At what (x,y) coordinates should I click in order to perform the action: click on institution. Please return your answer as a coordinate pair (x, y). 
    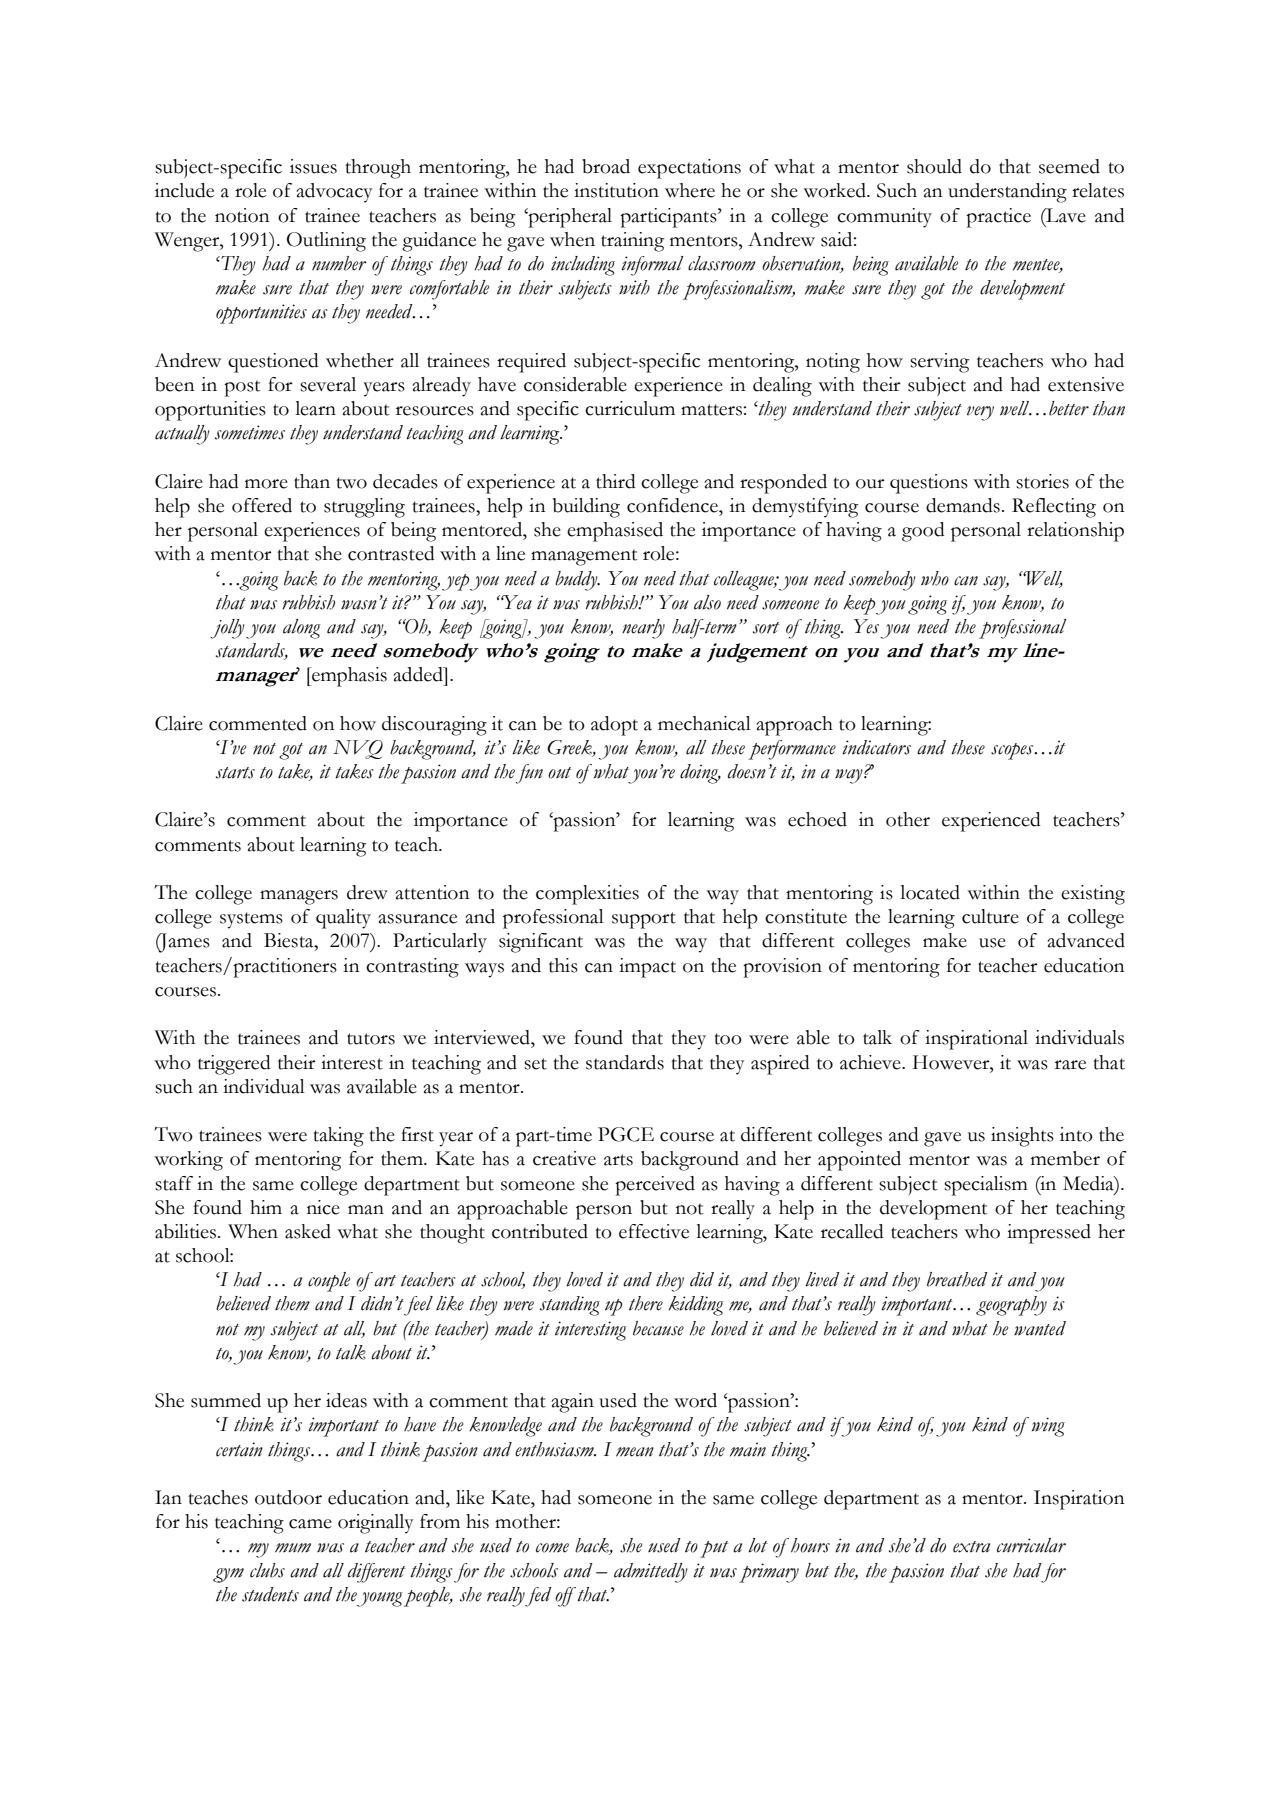
    Looking at the image, I should click on (616, 190).
